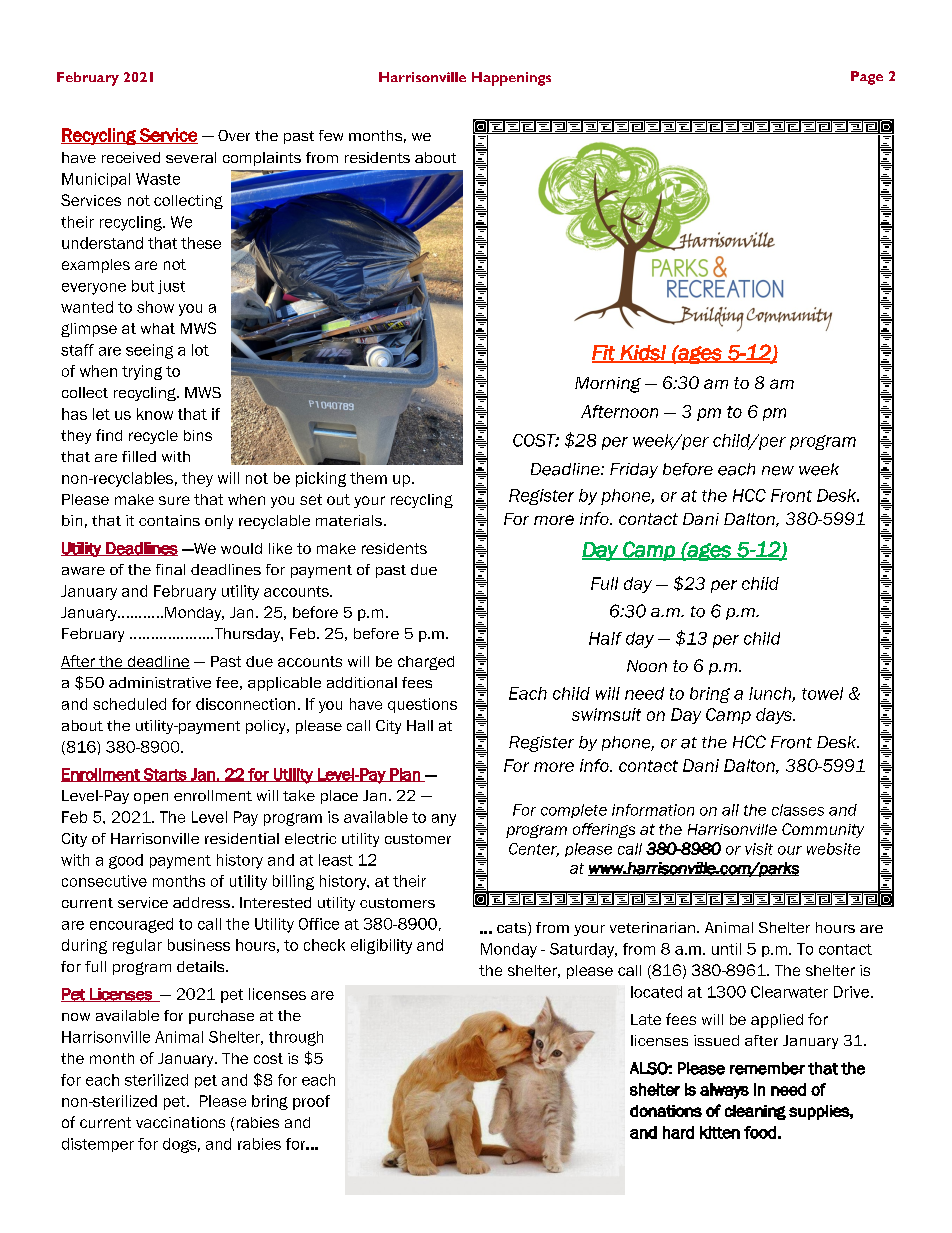 This screenshot has height=1233, width=952. I want to click on Over, so click(234, 135).
